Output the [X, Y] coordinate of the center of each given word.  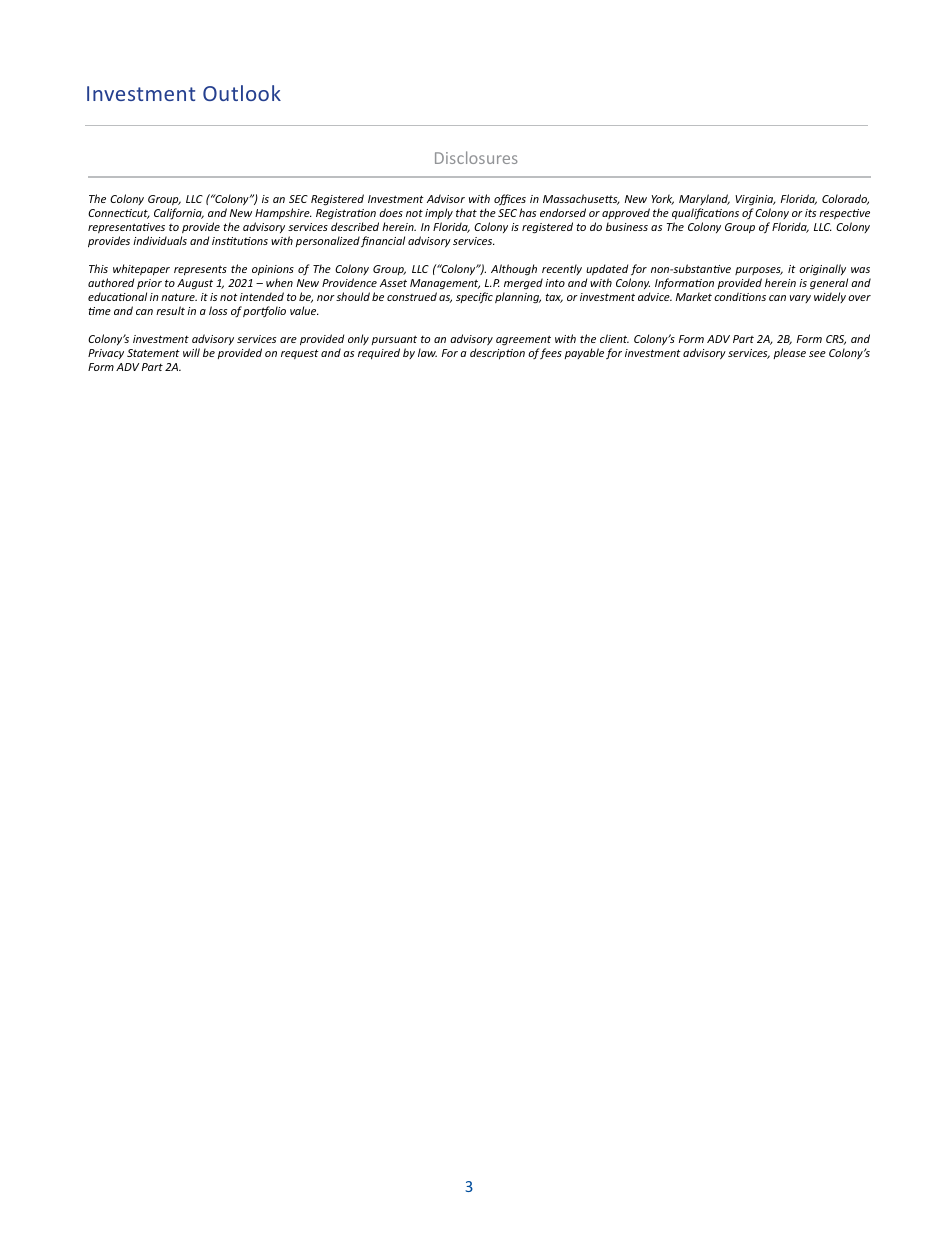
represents [200, 270]
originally [822, 270]
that [466, 212]
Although [514, 270]
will [191, 352]
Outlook [242, 93]
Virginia [755, 200]
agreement [523, 340]
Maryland [704, 199]
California [179, 213]
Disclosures [476, 157]
